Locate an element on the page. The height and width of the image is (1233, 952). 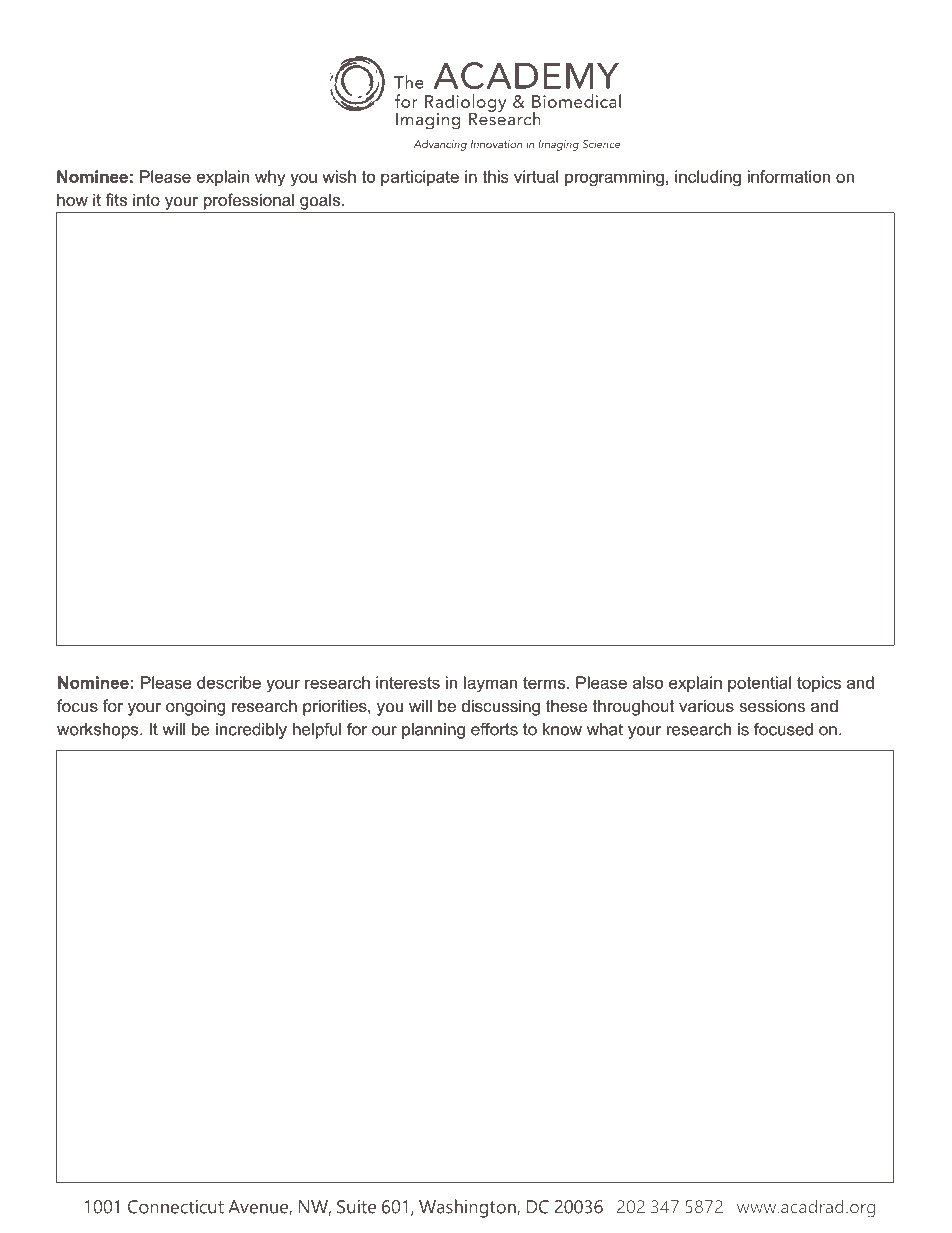
participate is located at coordinates (420, 178).
